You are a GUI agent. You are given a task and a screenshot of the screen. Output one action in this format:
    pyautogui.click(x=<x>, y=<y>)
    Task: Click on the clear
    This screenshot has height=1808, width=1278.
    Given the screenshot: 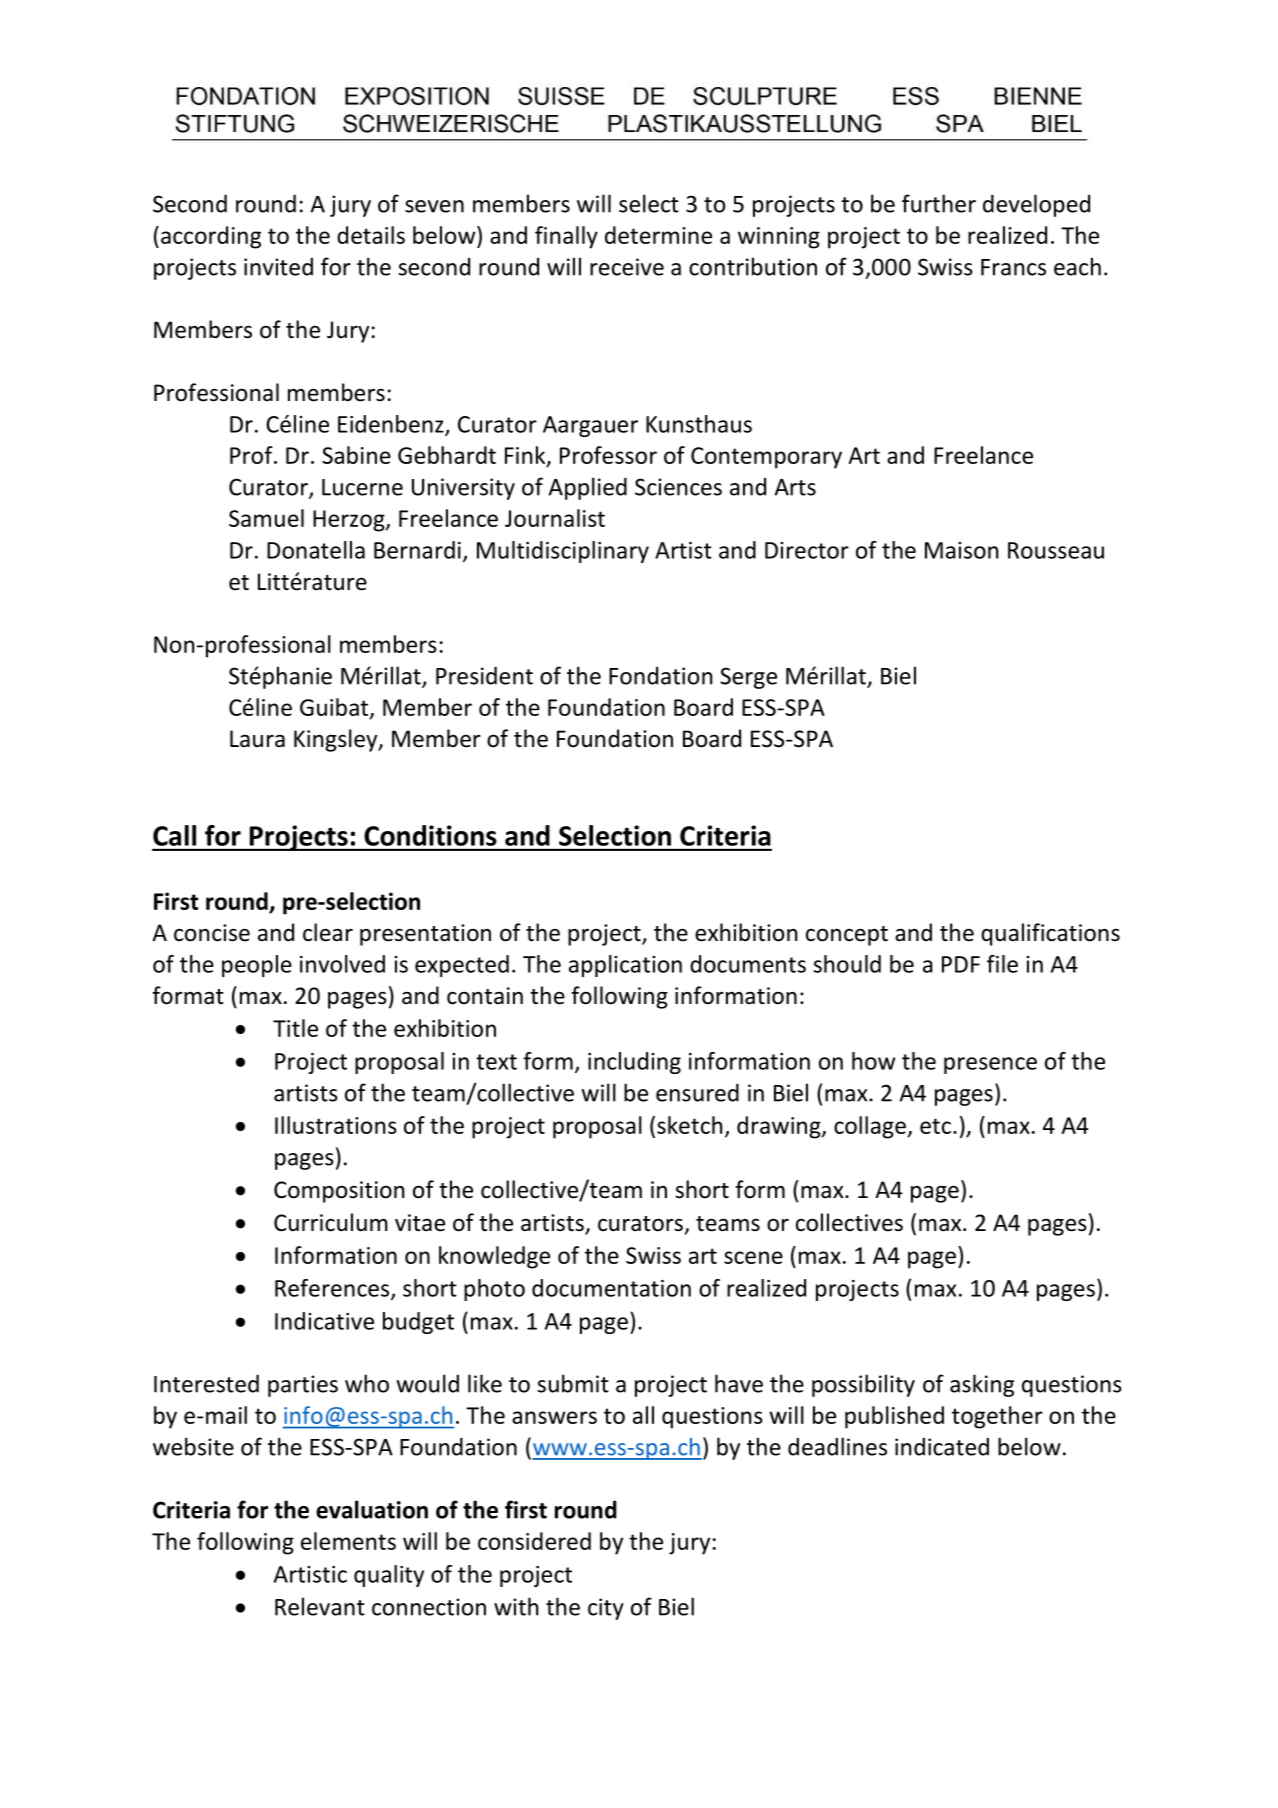 What is the action you would take?
    pyautogui.click(x=328, y=932)
